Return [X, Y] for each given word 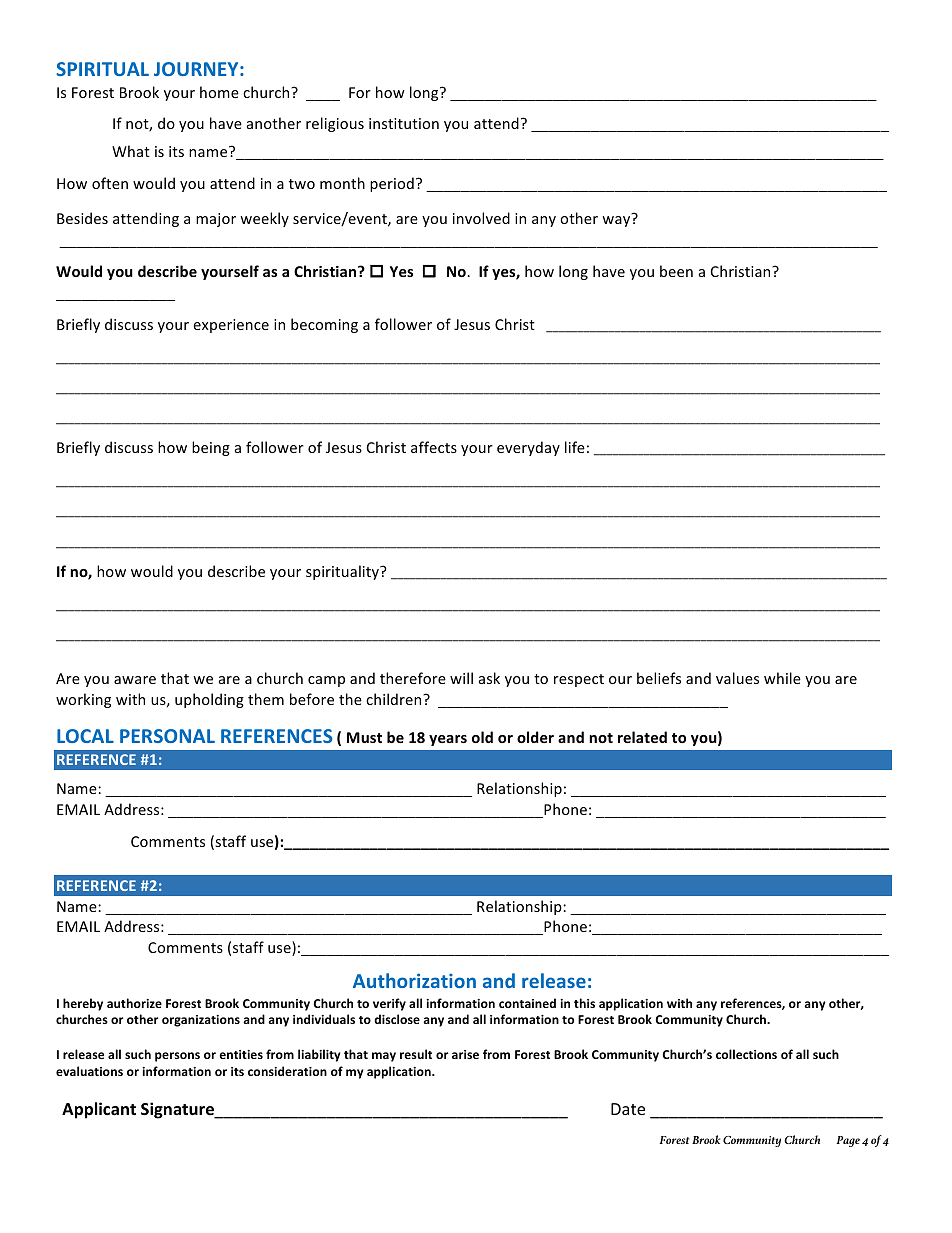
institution [404, 123]
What [131, 151]
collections [746, 1054]
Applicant [99, 1110]
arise [465, 1054]
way [617, 220]
